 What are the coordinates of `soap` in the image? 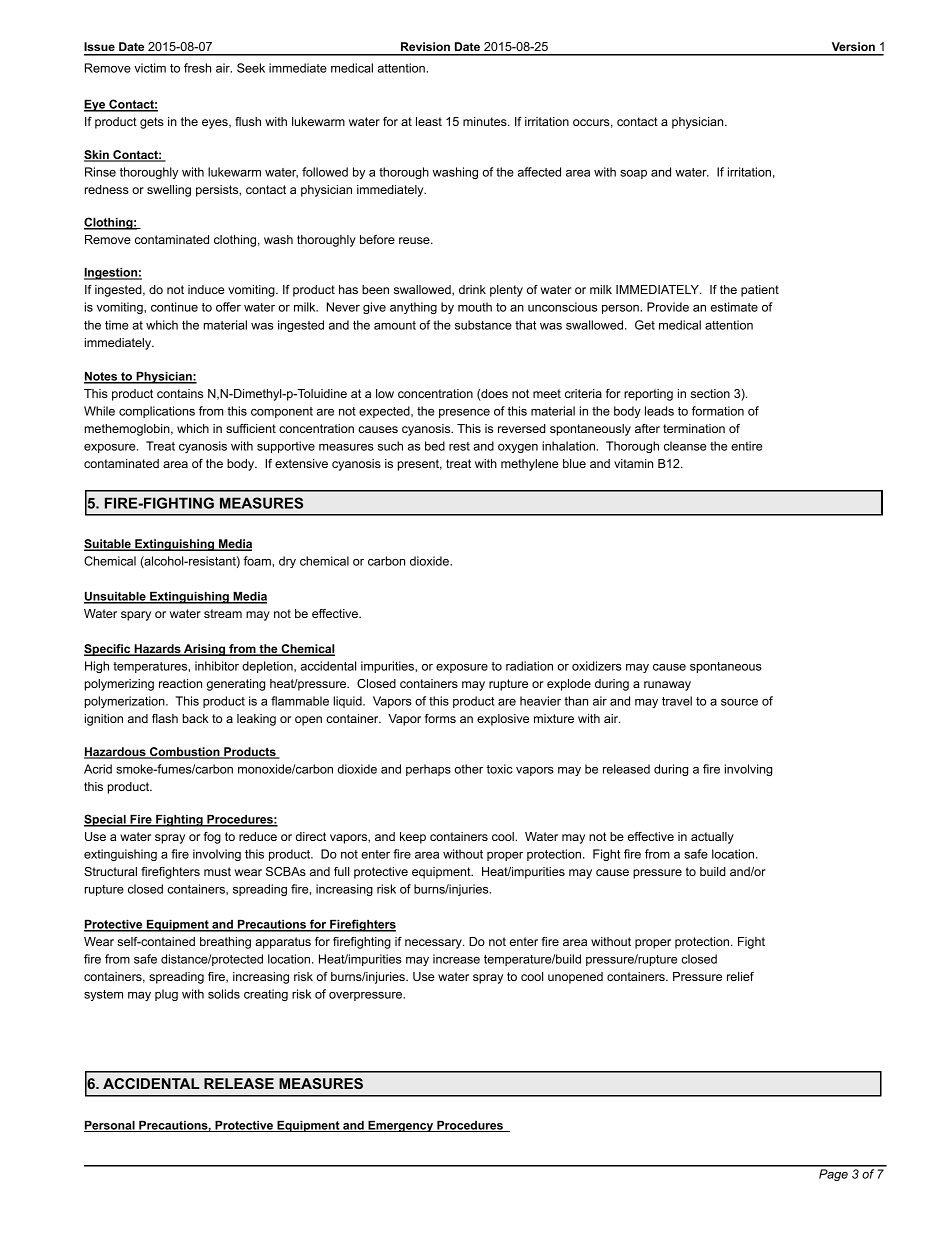 It's located at (633, 174).
